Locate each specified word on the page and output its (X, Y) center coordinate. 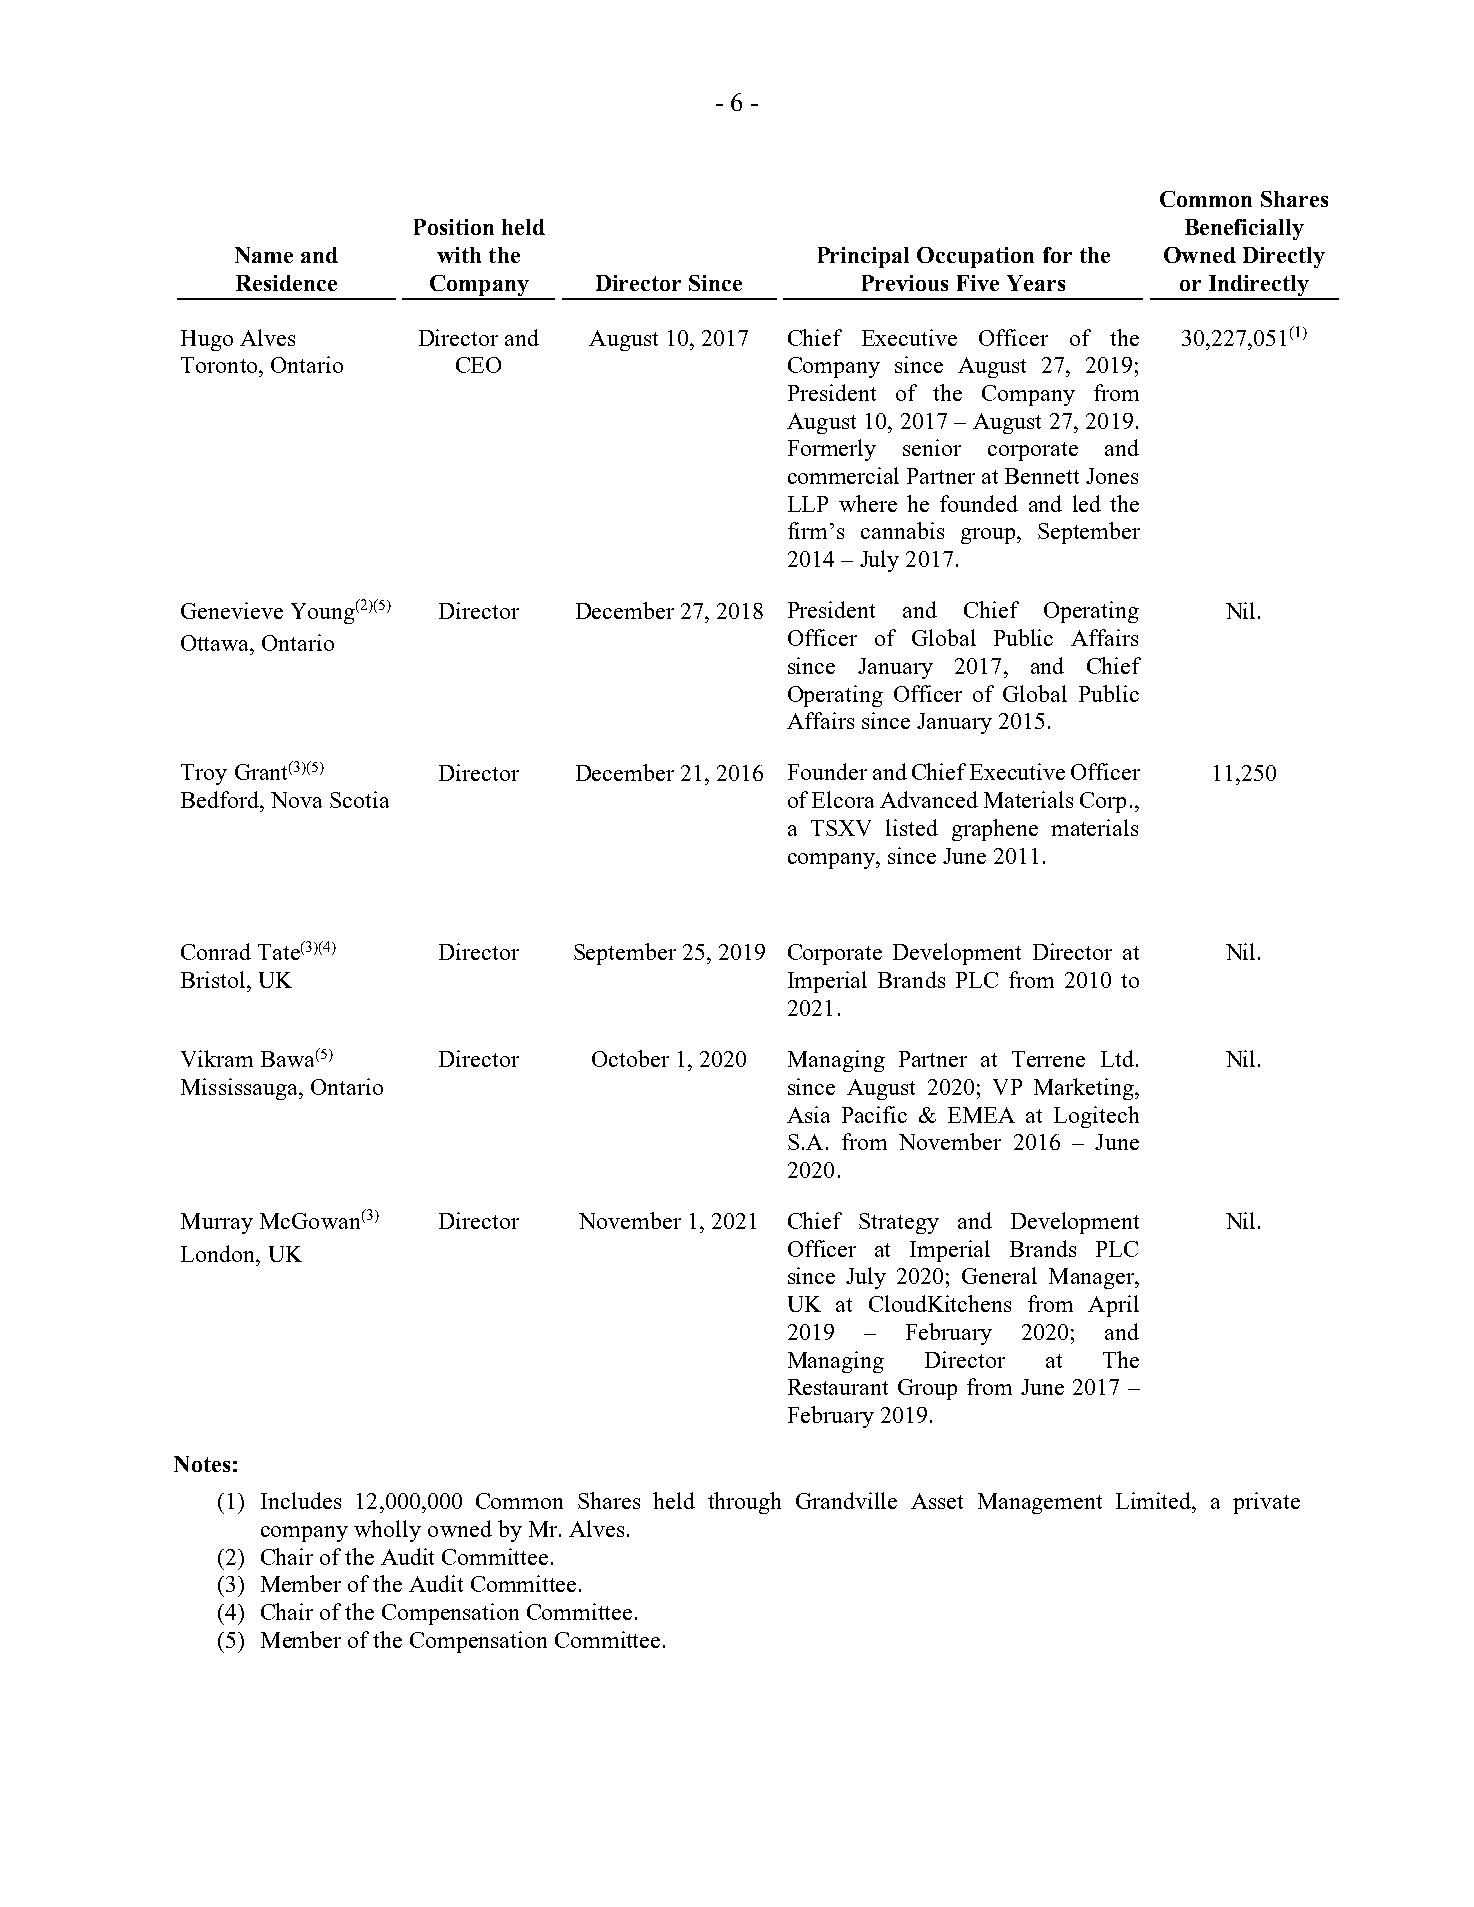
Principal (863, 257)
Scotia (359, 799)
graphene (995, 830)
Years (1036, 283)
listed (912, 827)
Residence (286, 283)
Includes (301, 1500)
